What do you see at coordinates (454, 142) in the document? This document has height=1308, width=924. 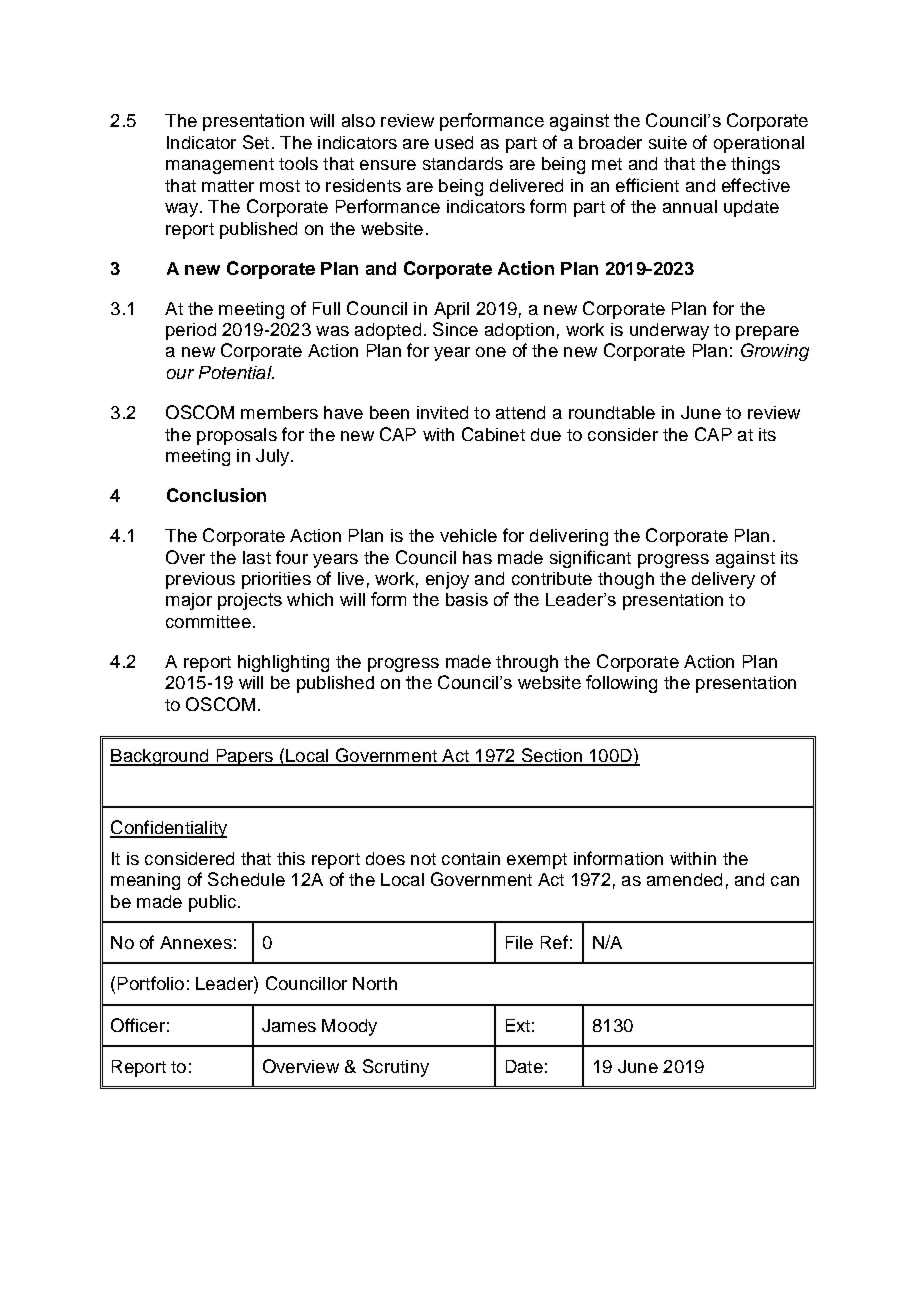 I see `used` at bounding box center [454, 142].
